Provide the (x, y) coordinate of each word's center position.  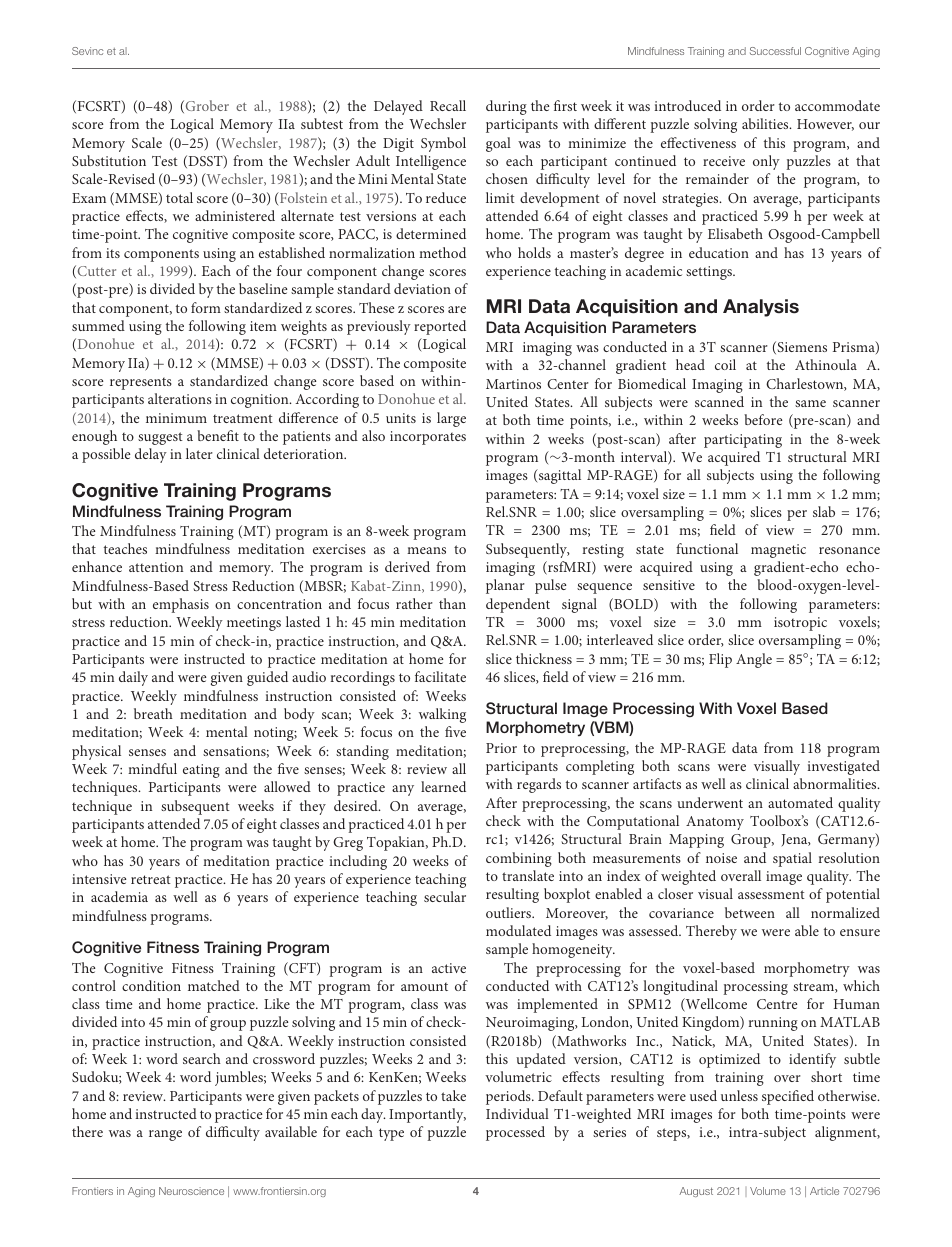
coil (725, 364)
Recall (448, 105)
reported (440, 327)
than (452, 603)
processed (515, 1133)
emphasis (181, 605)
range (165, 1135)
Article (824, 1191)
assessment (771, 894)
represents (141, 383)
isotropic (800, 624)
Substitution (109, 160)
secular (445, 896)
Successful (775, 51)
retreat (151, 879)
